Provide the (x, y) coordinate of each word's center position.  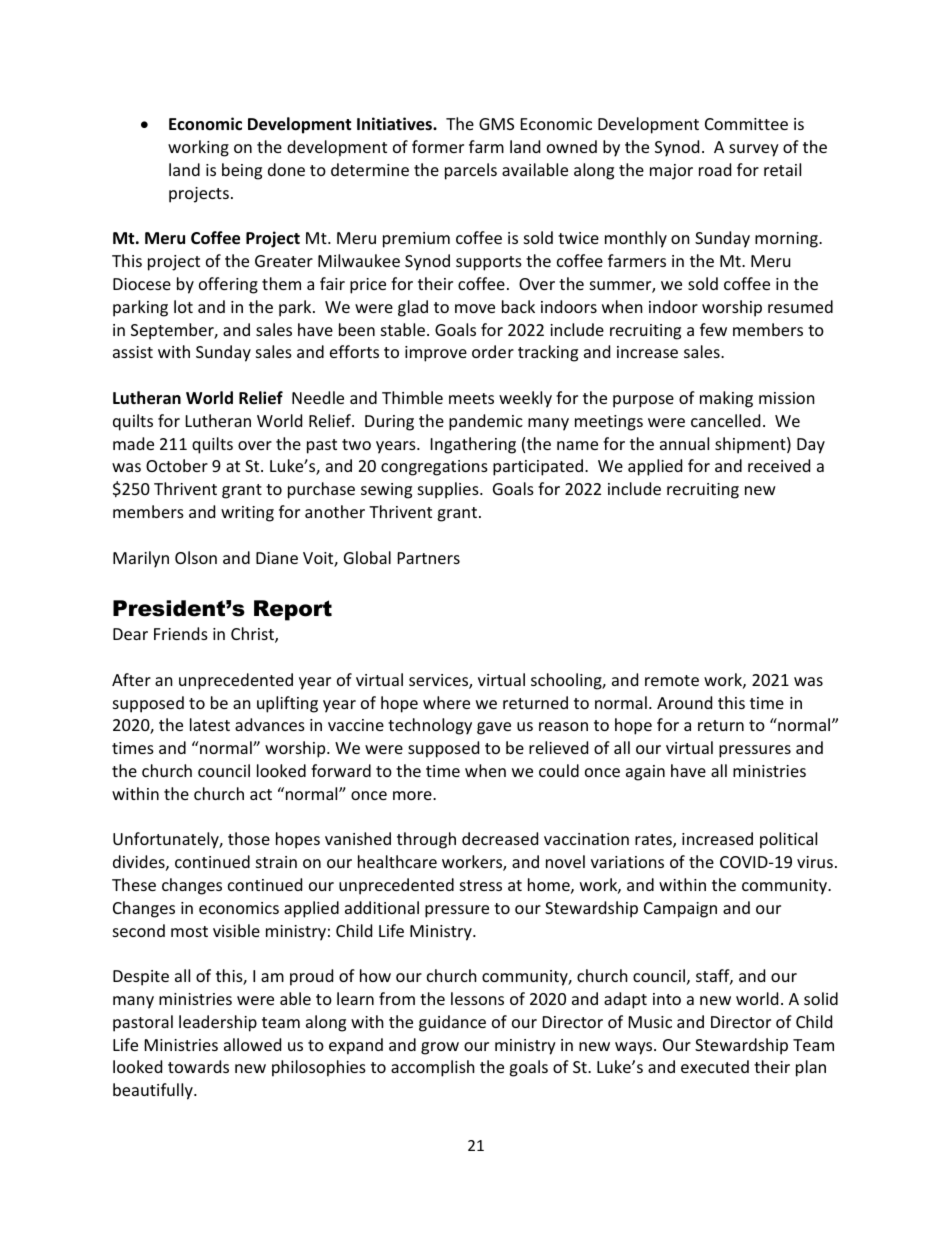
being (242, 171)
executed (715, 1066)
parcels (471, 171)
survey (754, 150)
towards (198, 1066)
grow (440, 1048)
